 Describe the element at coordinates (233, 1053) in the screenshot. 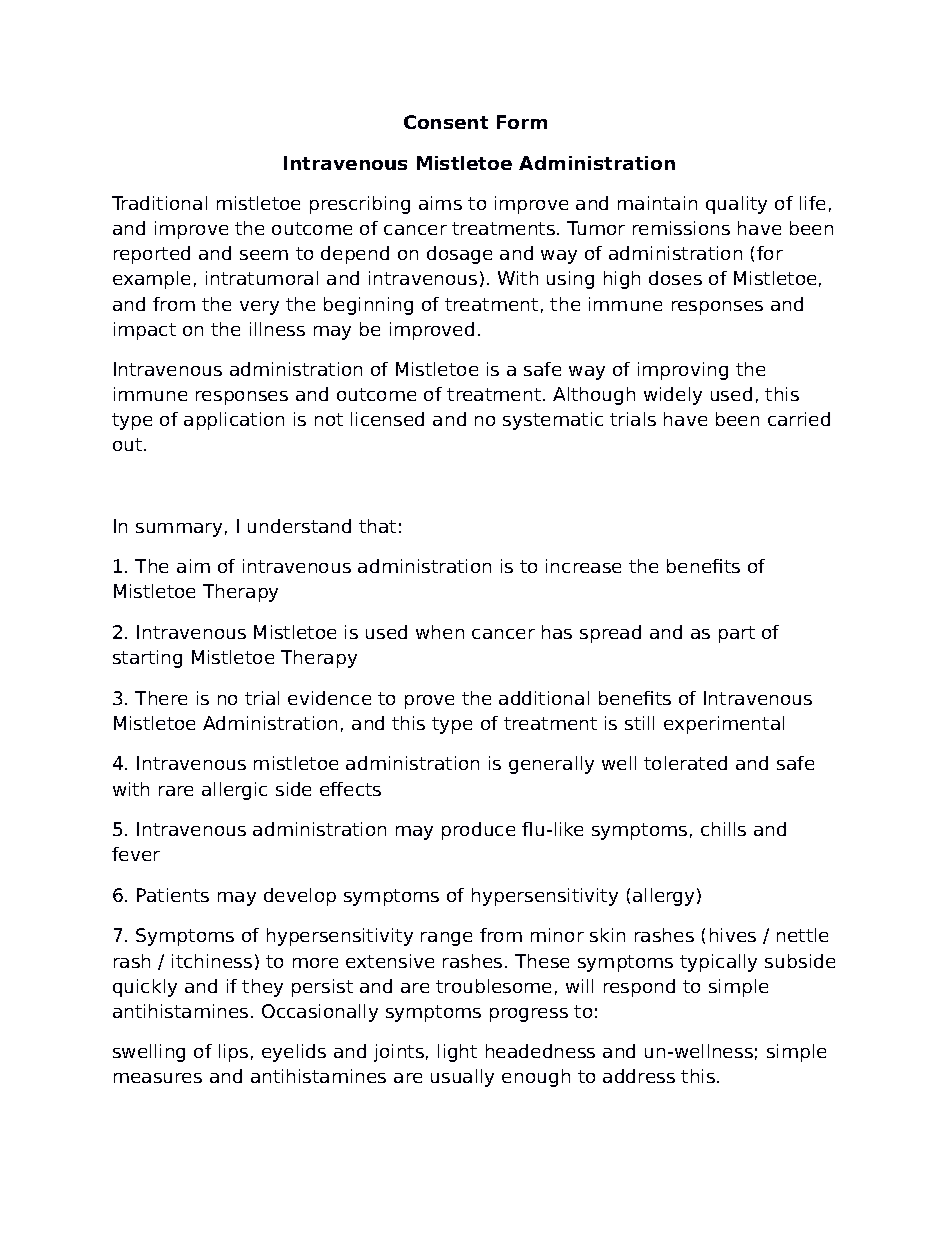

I see `lips` at that location.
